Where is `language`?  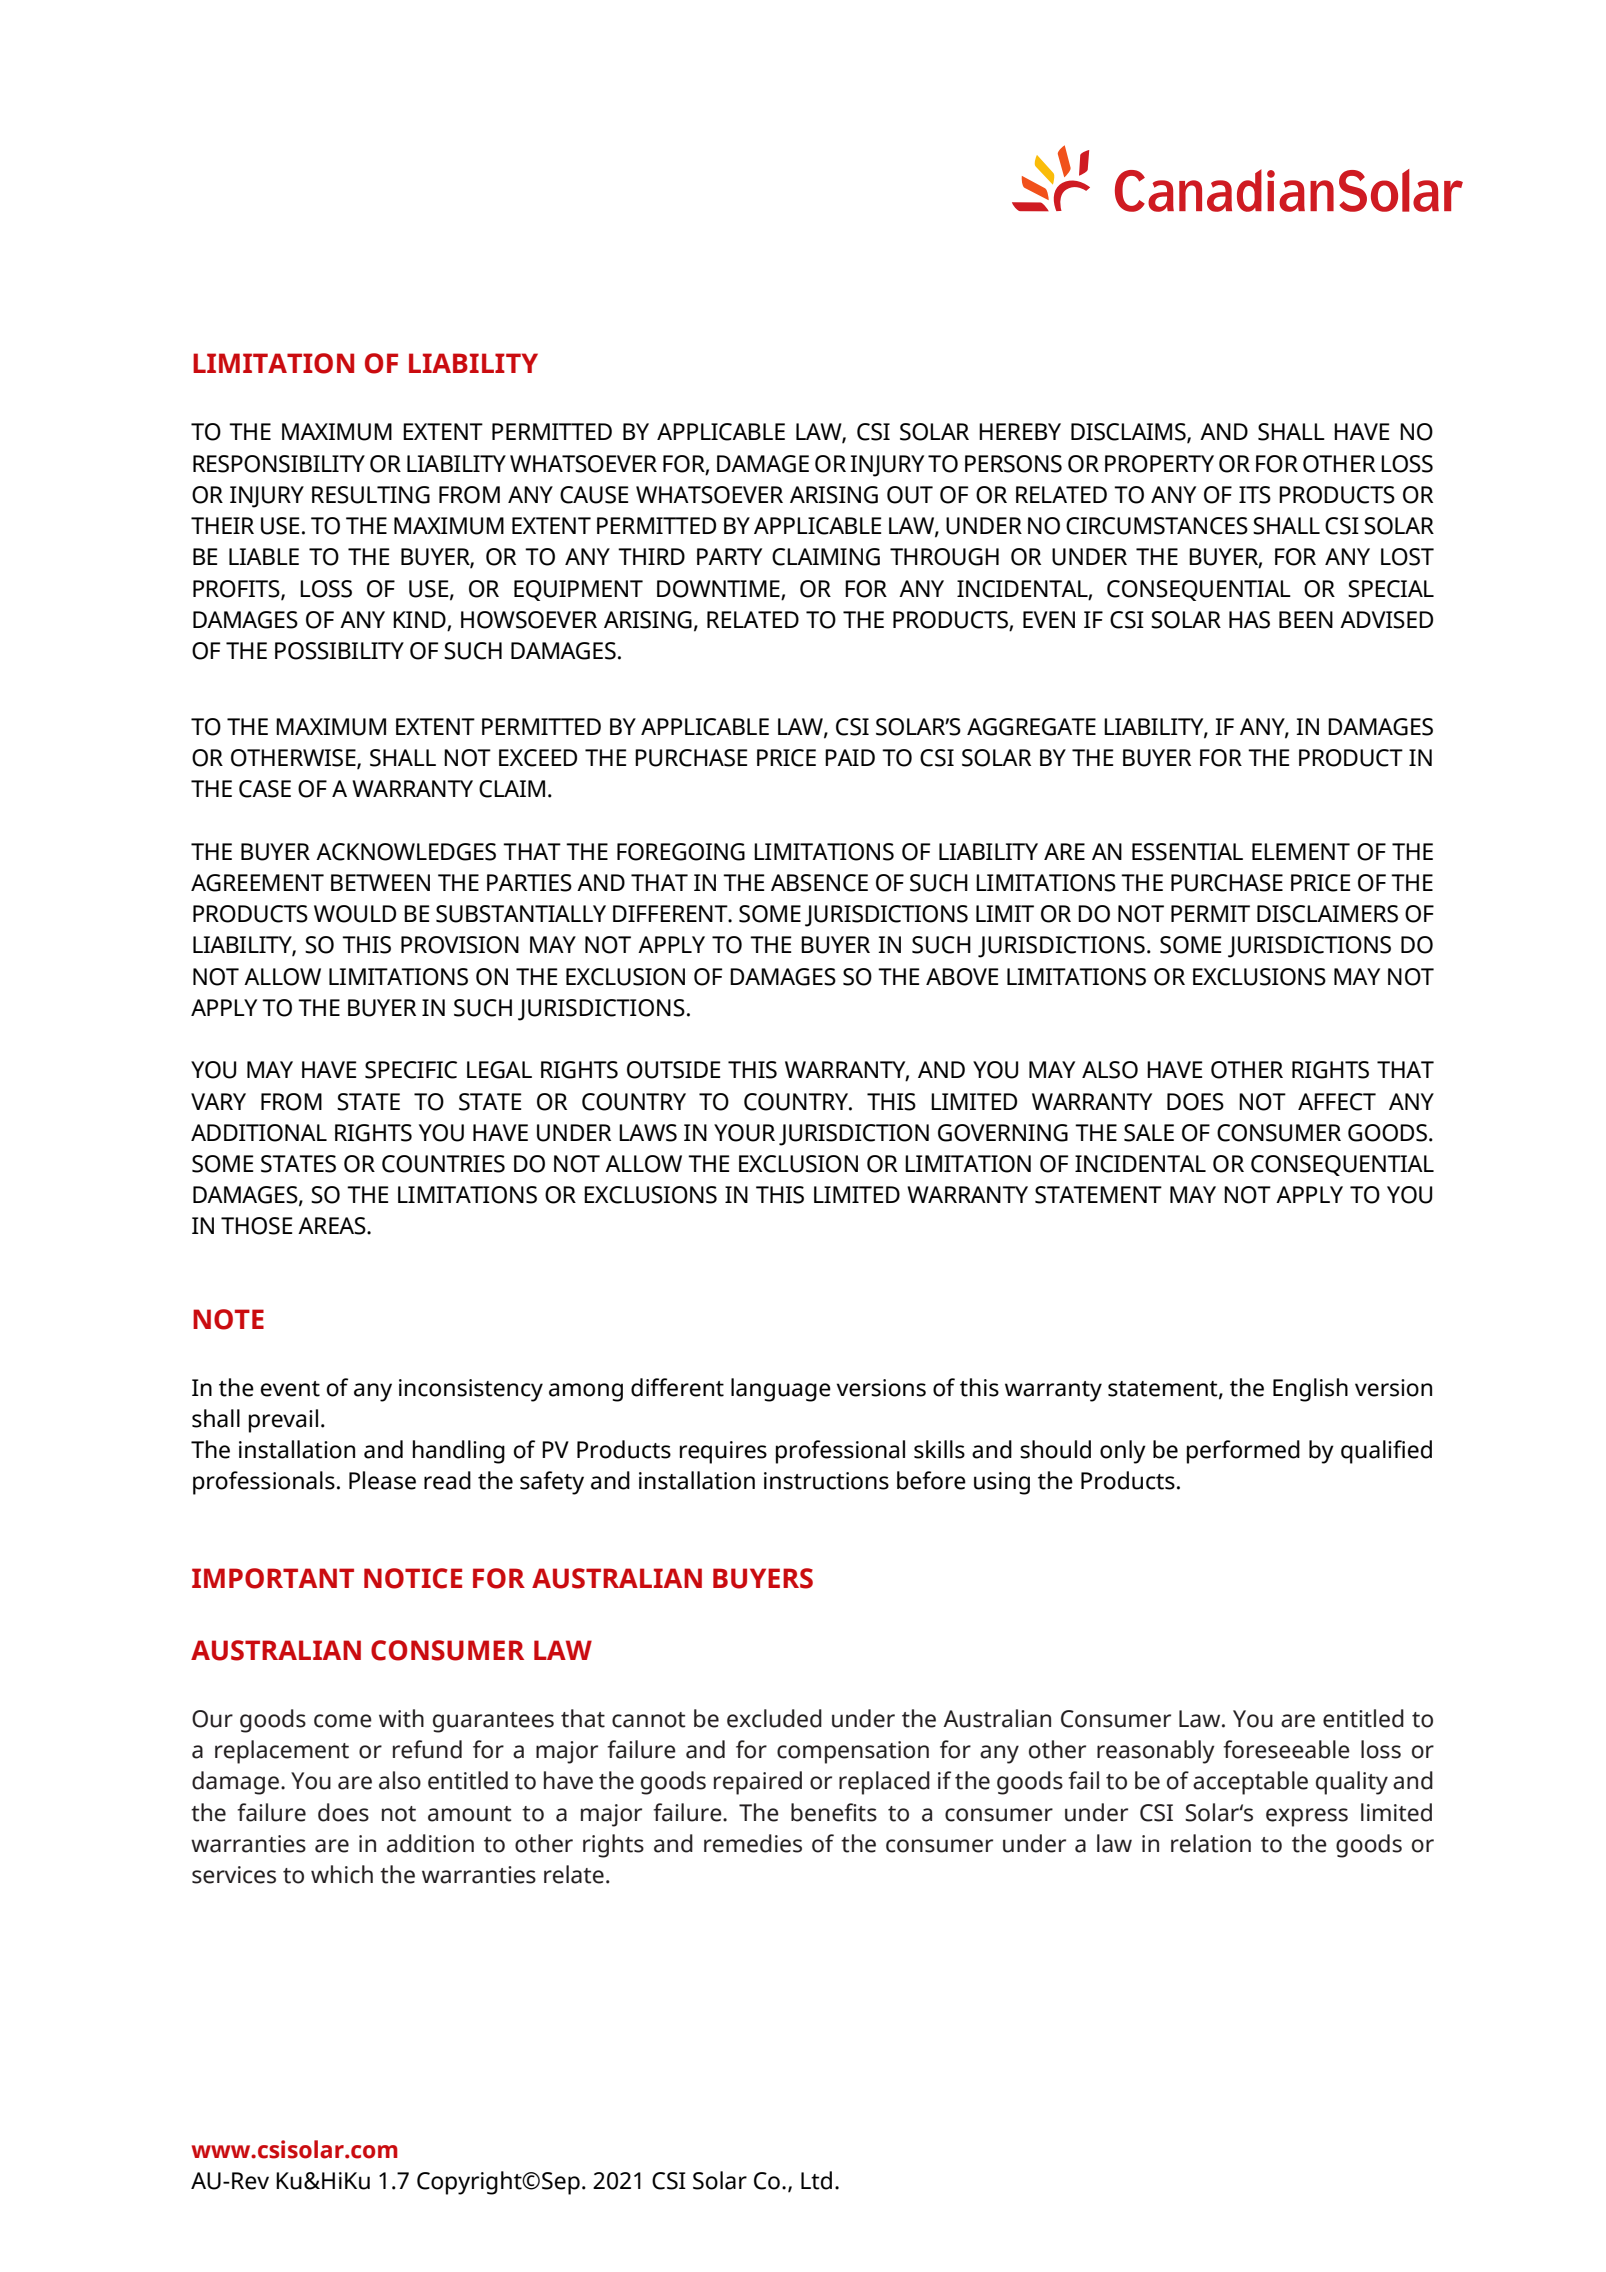
language is located at coordinates (781, 1390).
